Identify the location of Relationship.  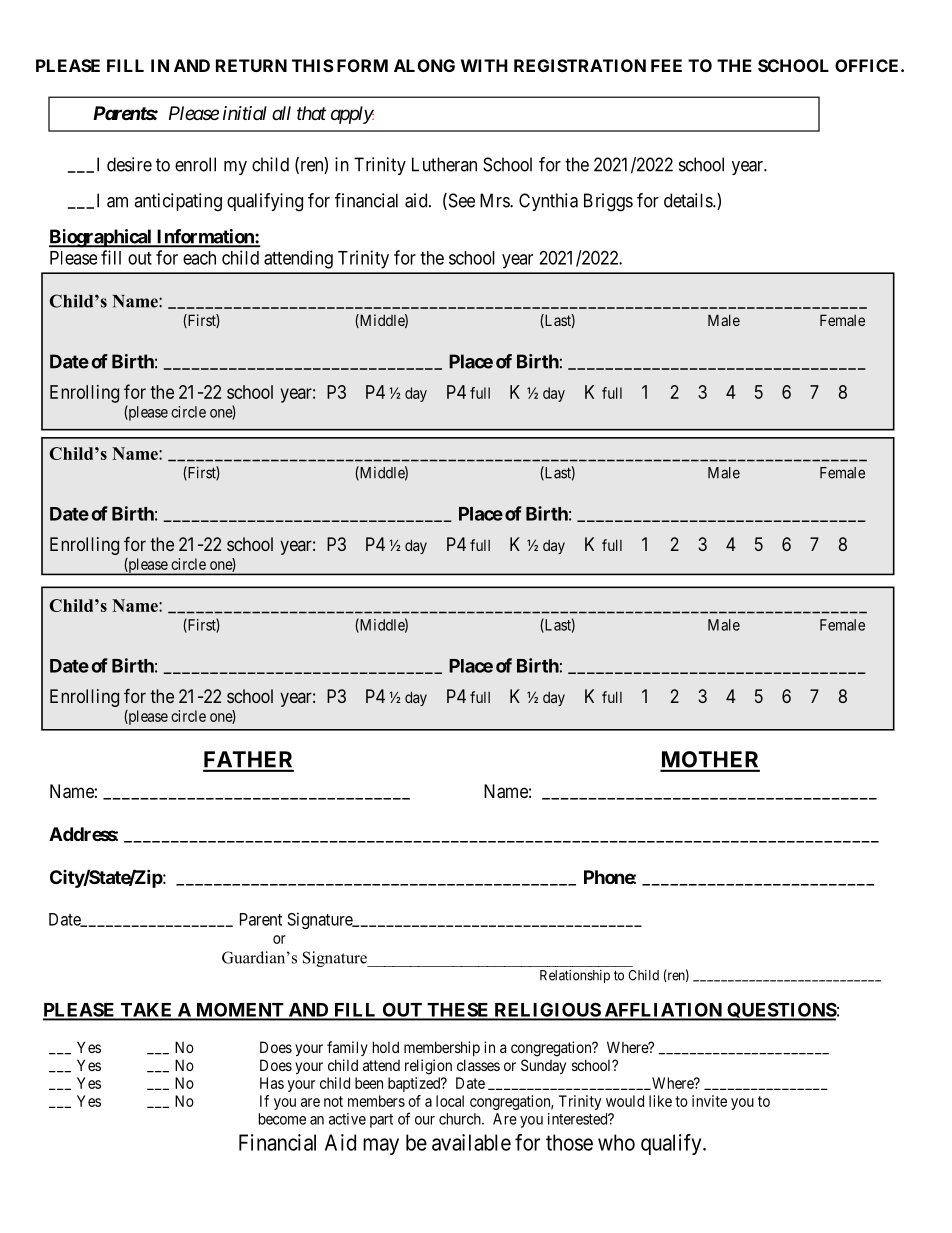
(575, 976).
